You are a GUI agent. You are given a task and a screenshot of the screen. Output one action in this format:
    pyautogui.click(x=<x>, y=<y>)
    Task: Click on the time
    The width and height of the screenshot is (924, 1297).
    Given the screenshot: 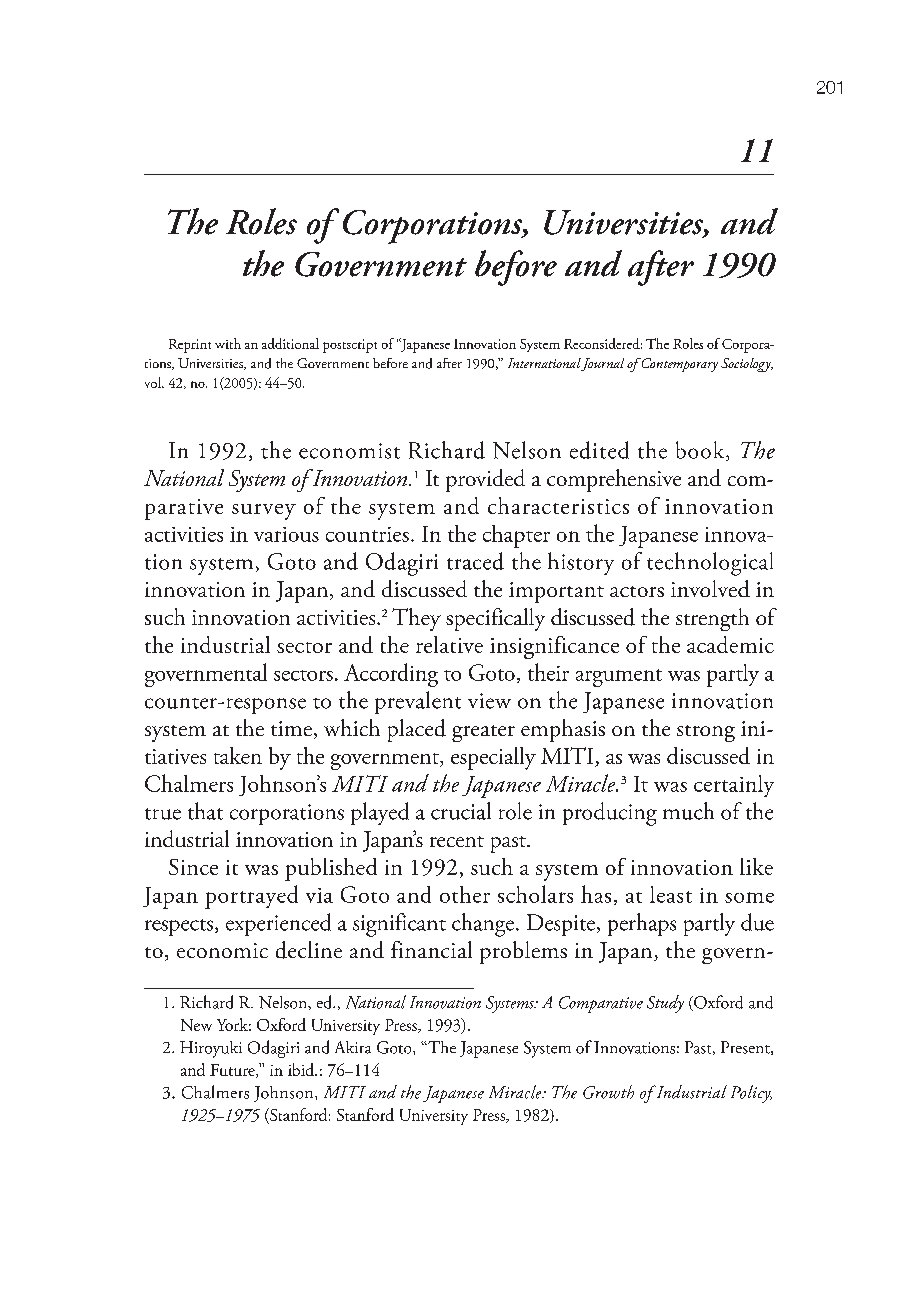 What is the action you would take?
    pyautogui.click(x=291, y=728)
